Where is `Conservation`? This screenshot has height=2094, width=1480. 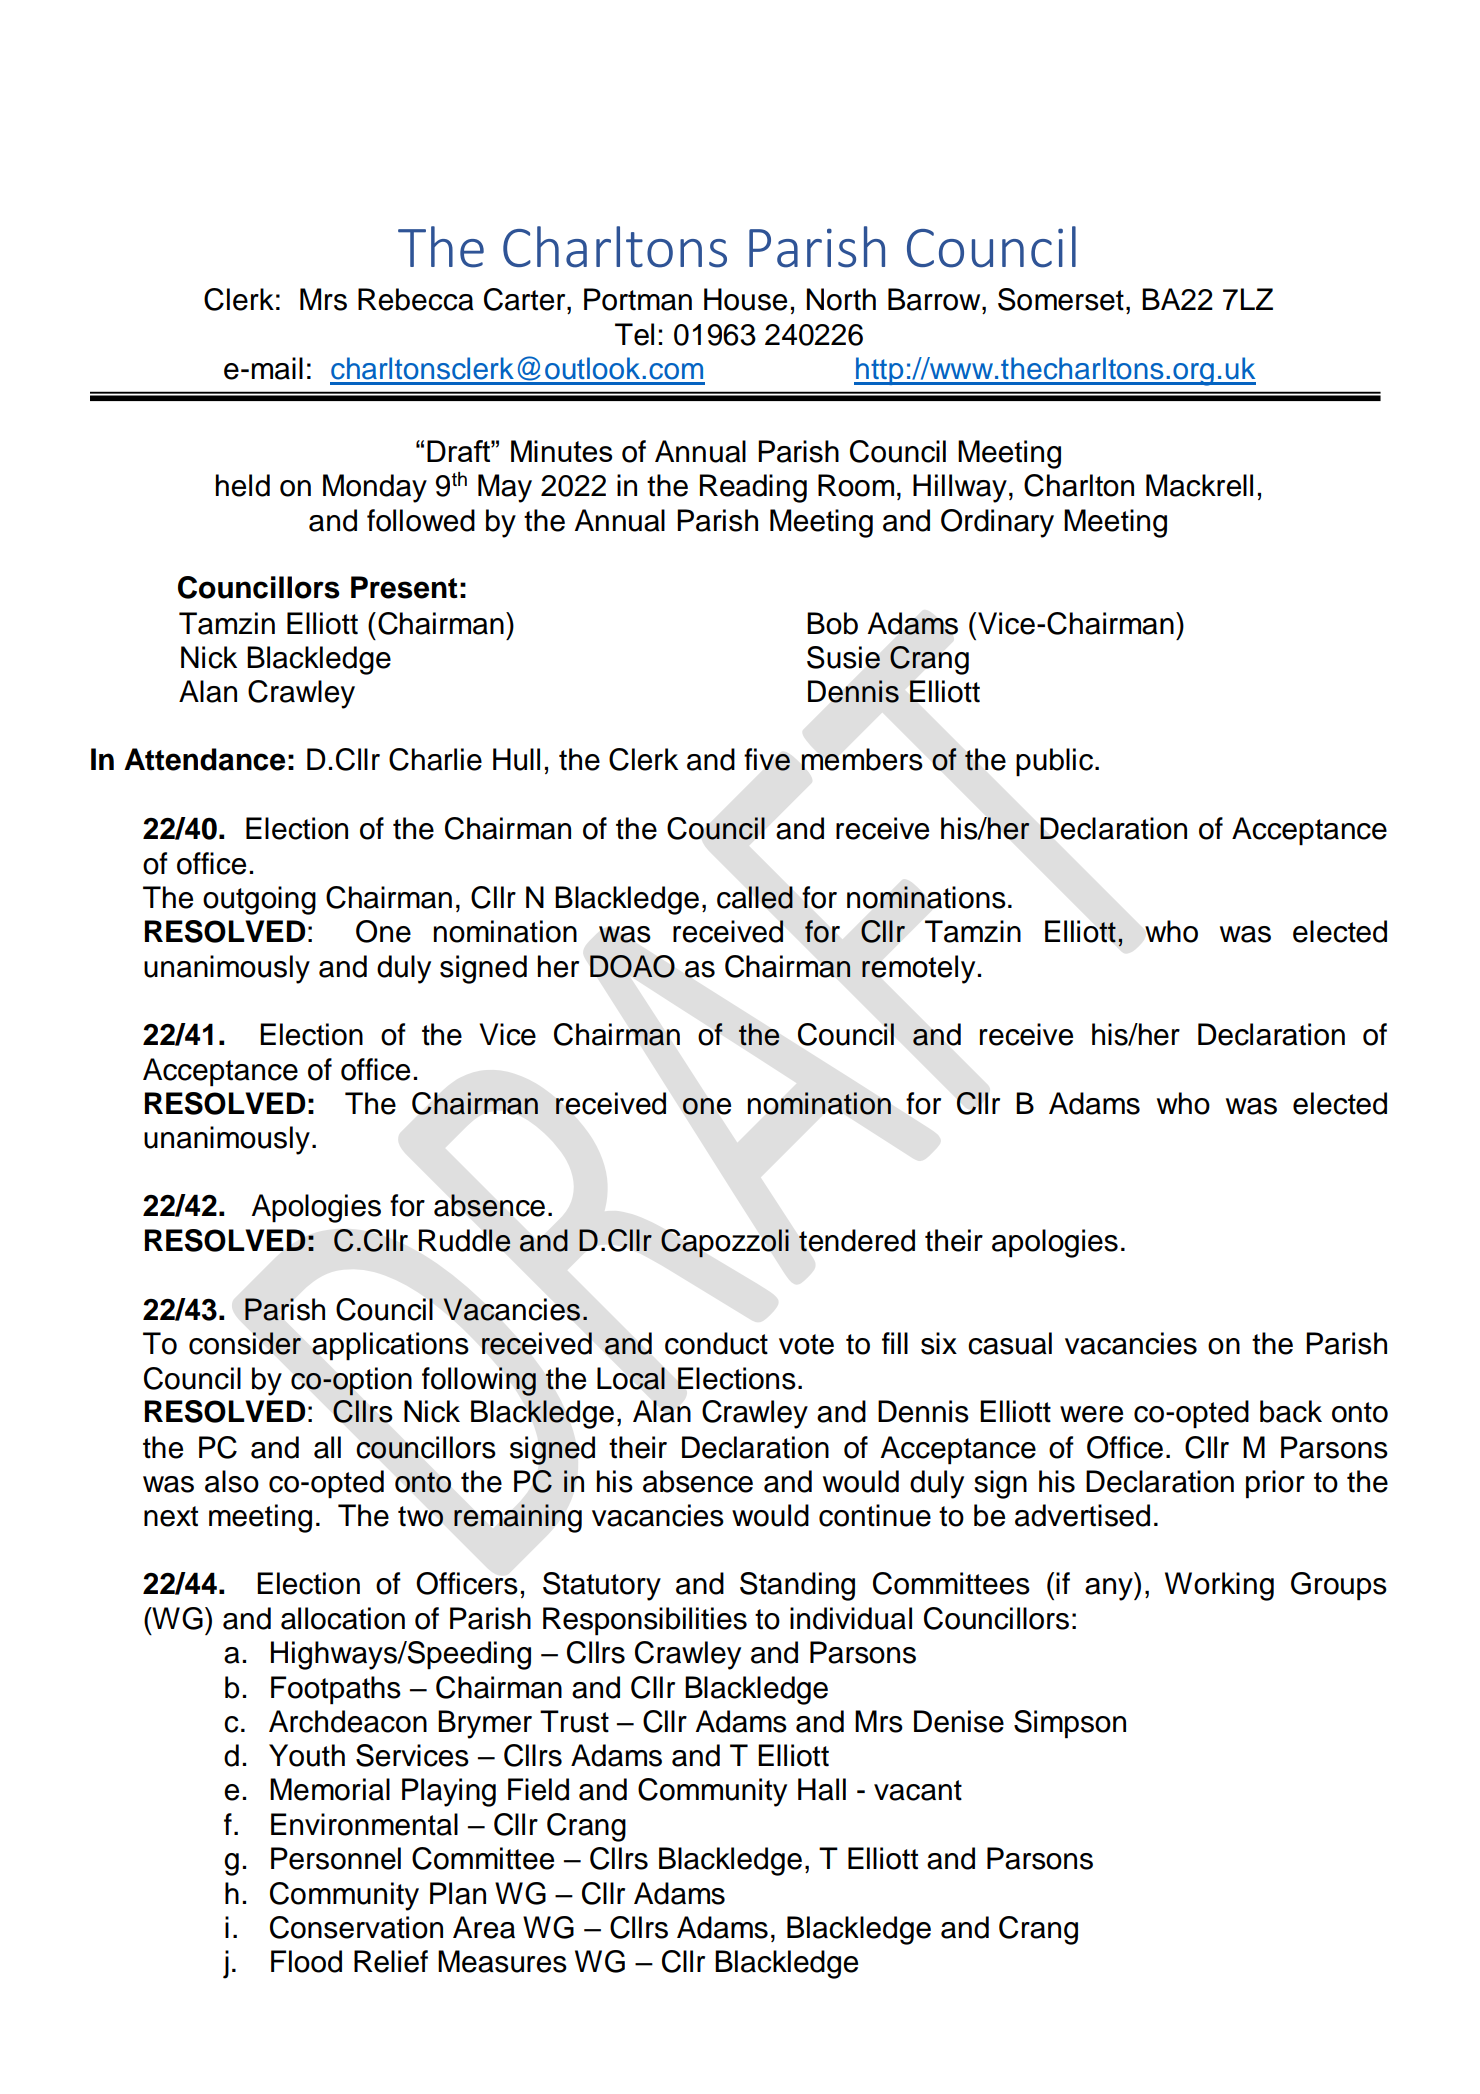
Conservation is located at coordinates (356, 1927).
